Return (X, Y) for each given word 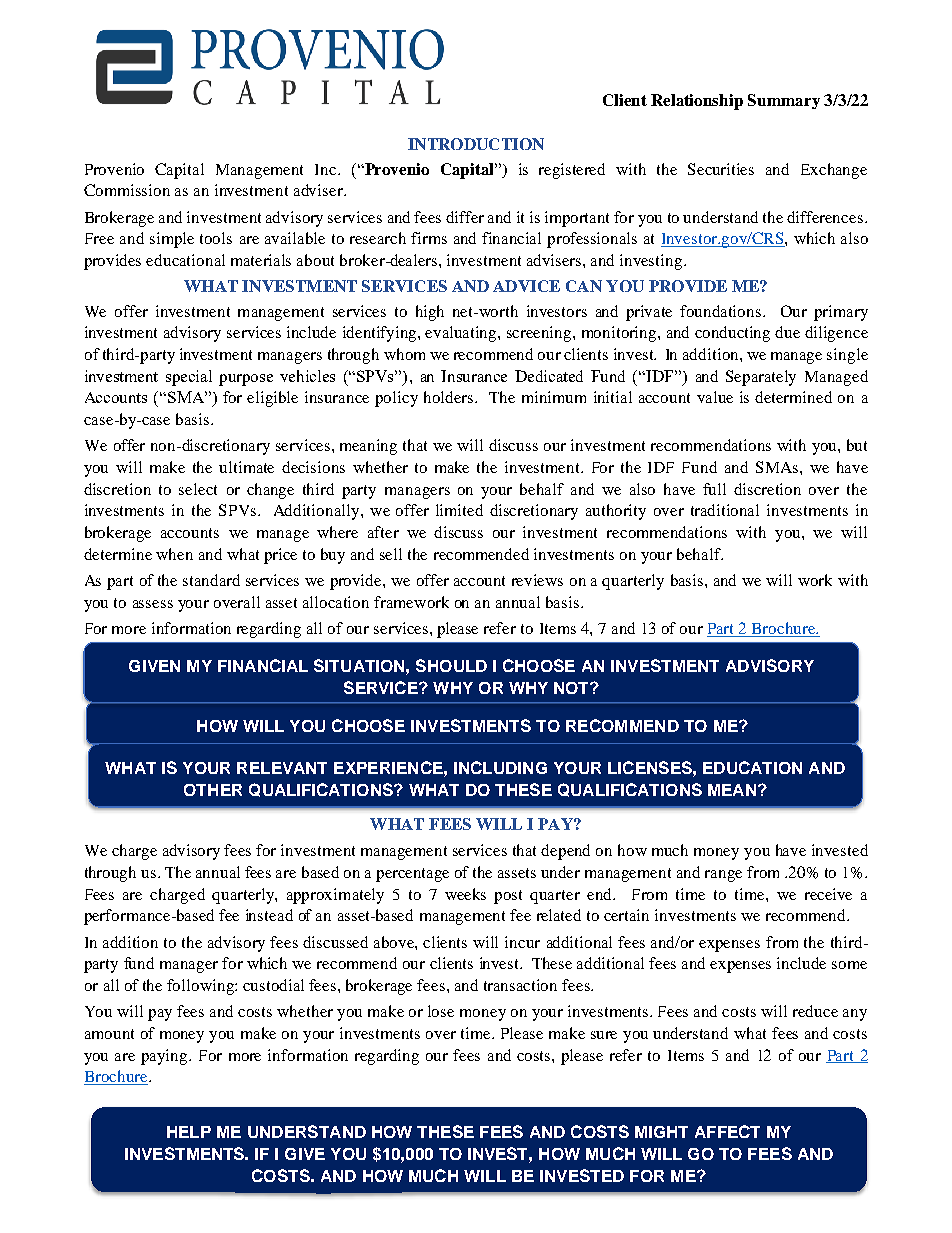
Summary (784, 101)
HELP (189, 1132)
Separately (761, 378)
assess (153, 604)
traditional (725, 510)
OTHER (213, 790)
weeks (465, 894)
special (189, 378)
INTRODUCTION (476, 144)
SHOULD (451, 665)
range (723, 876)
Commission (127, 190)
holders (450, 397)
